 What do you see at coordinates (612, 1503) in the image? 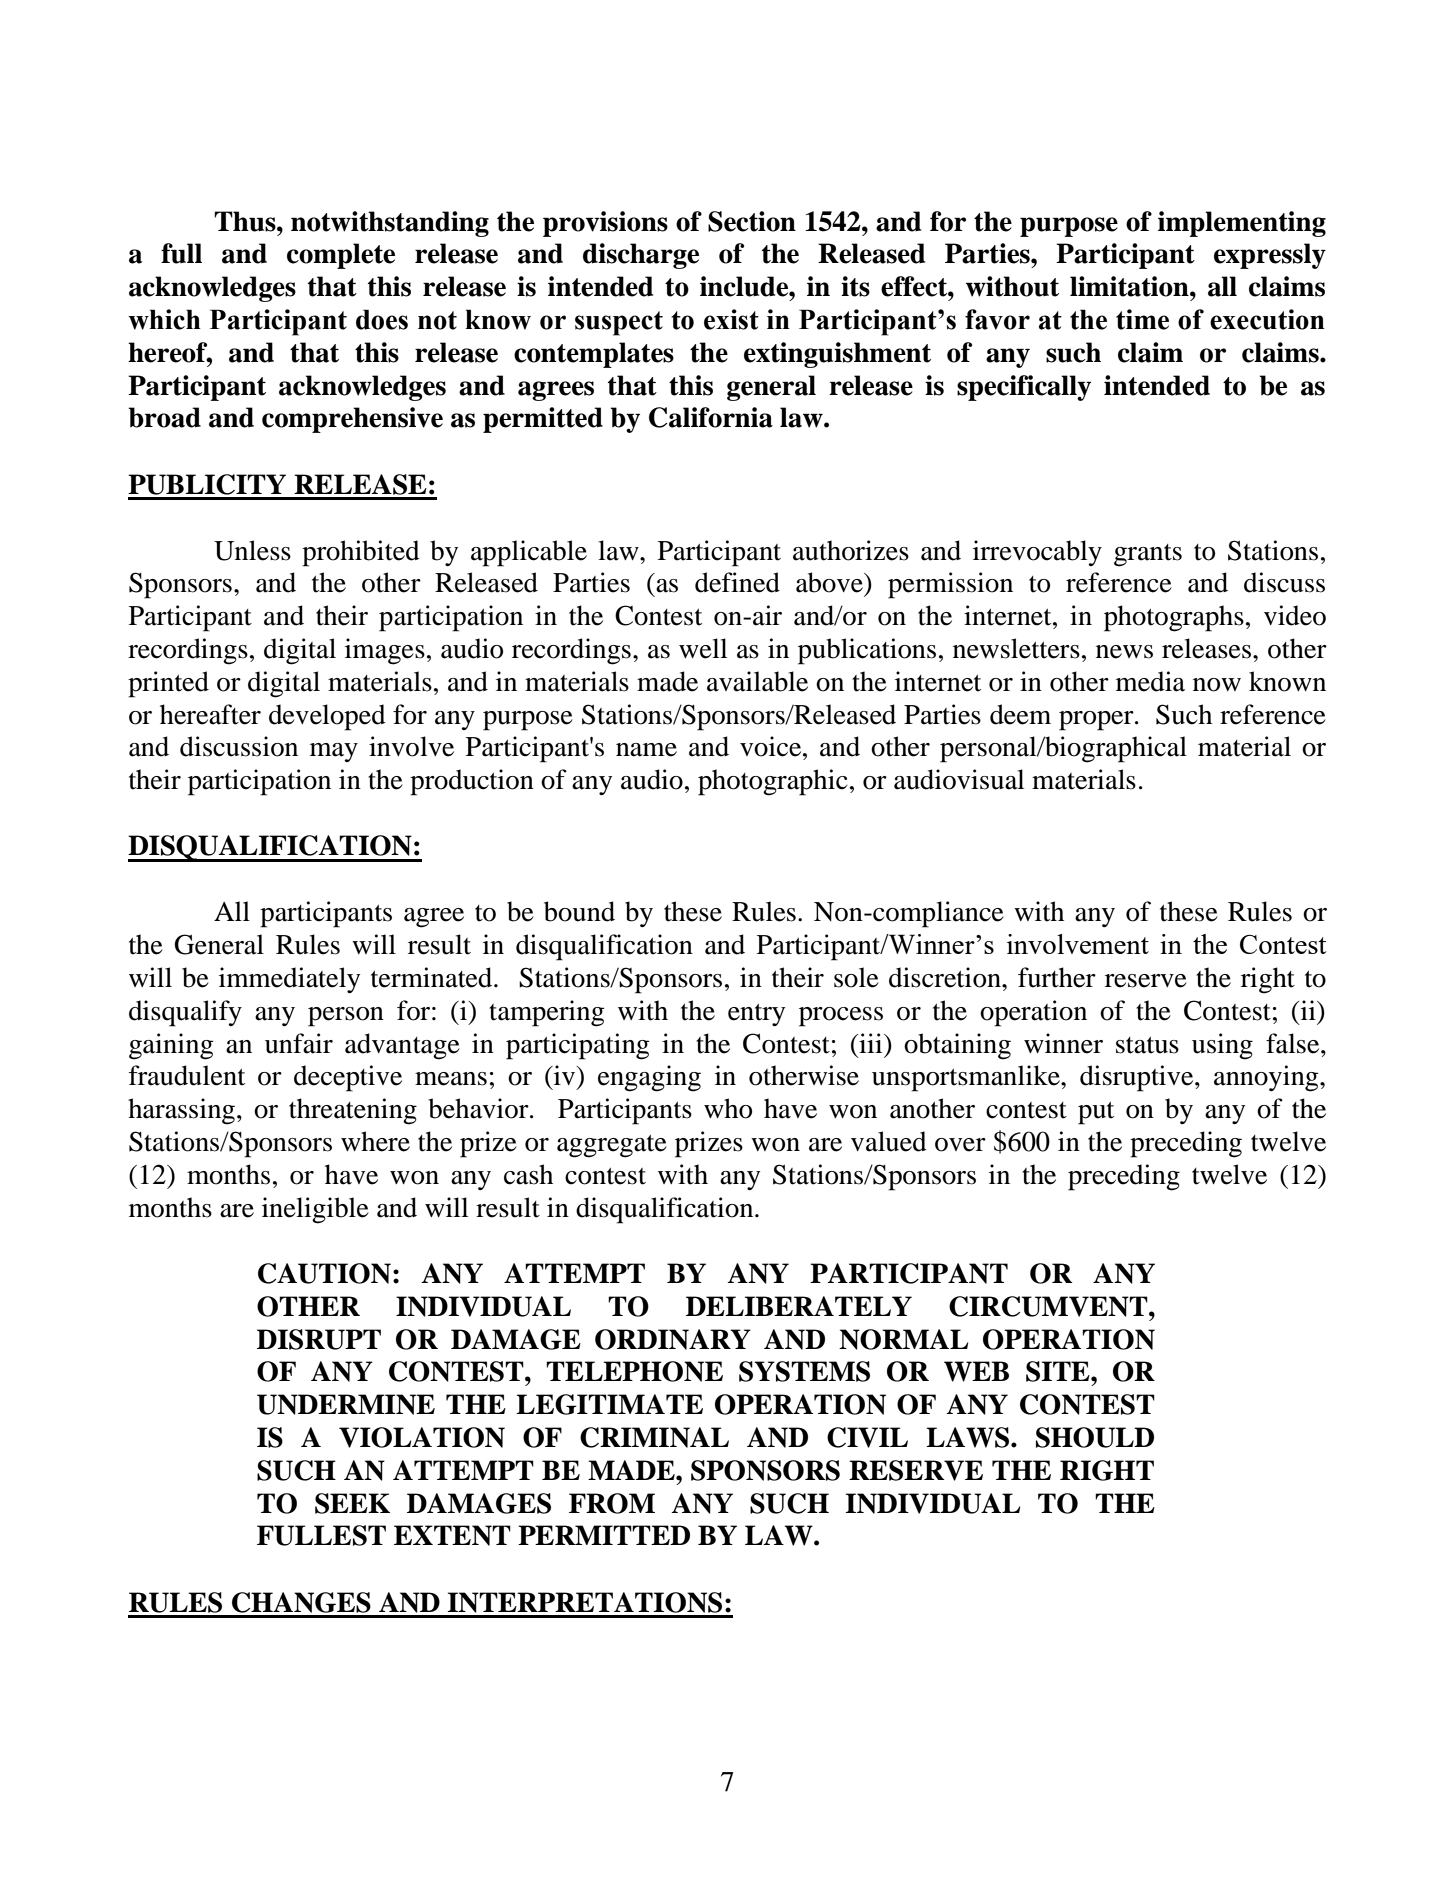
I see `FROM` at bounding box center [612, 1503].
